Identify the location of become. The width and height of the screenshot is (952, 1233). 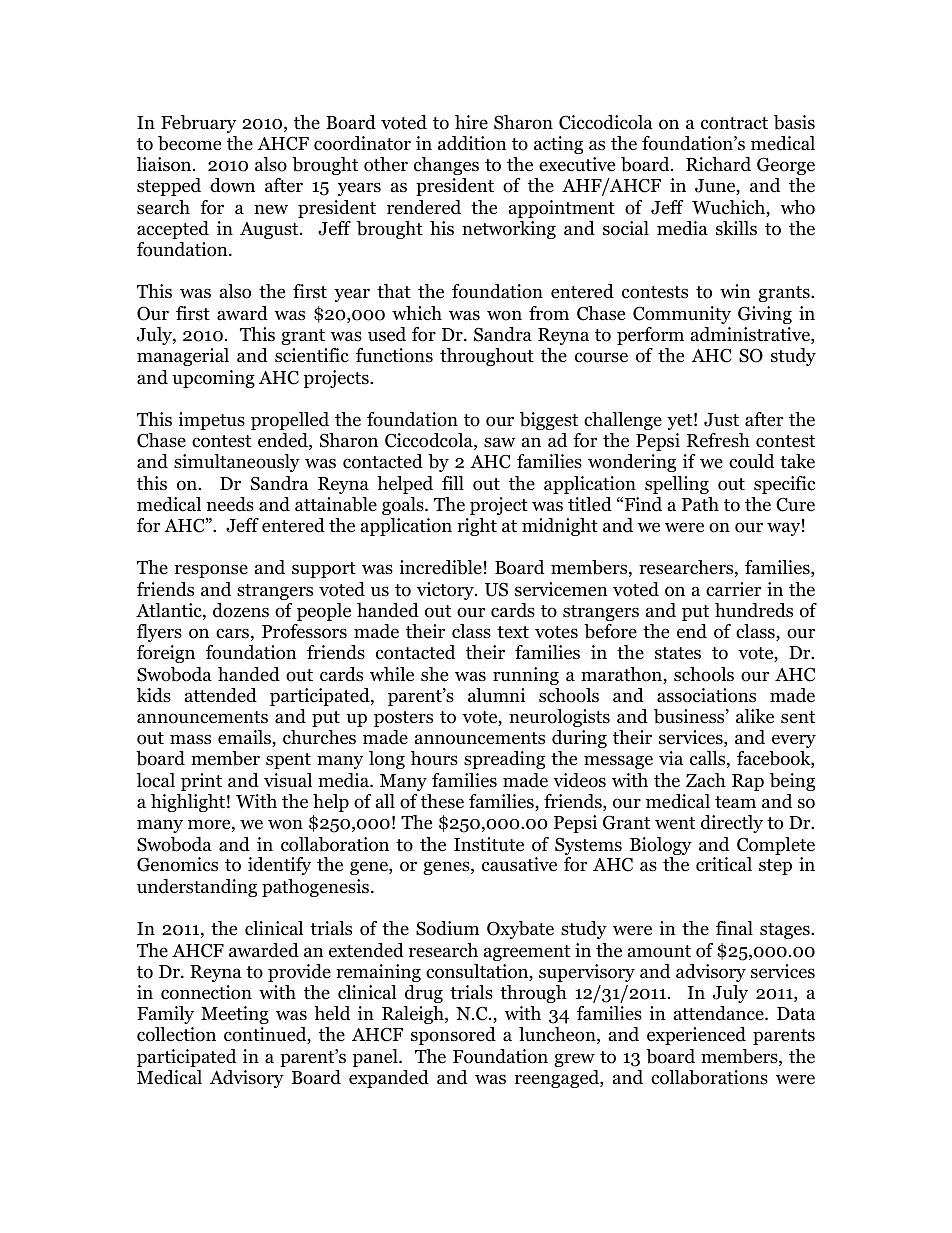
(189, 143).
